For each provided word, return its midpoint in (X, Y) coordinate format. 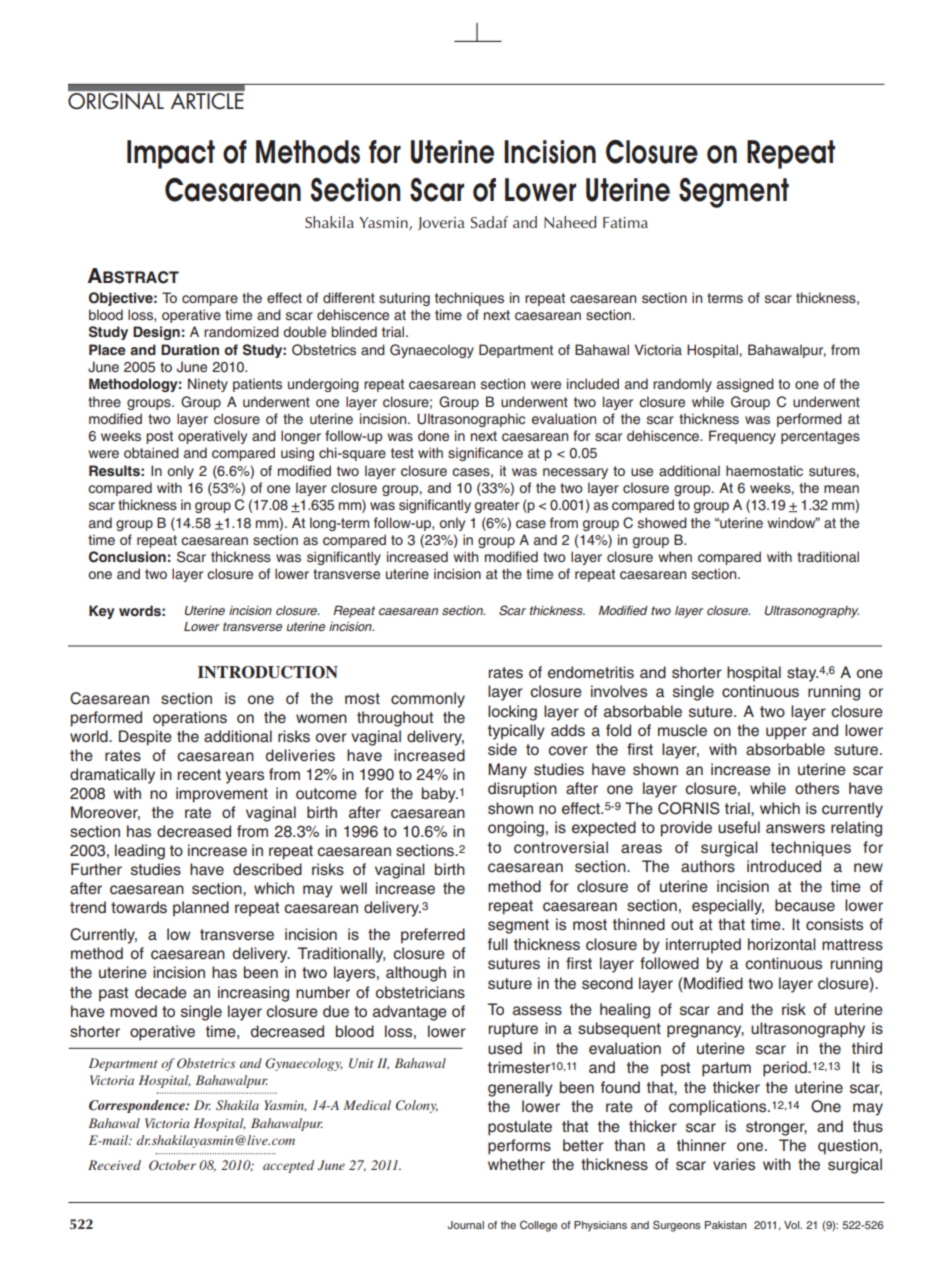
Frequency (742, 437)
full (498, 944)
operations (190, 719)
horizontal (782, 944)
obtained (151, 452)
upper (786, 733)
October (172, 1165)
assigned (745, 385)
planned (201, 909)
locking (512, 713)
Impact (171, 154)
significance (485, 454)
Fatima (625, 222)
